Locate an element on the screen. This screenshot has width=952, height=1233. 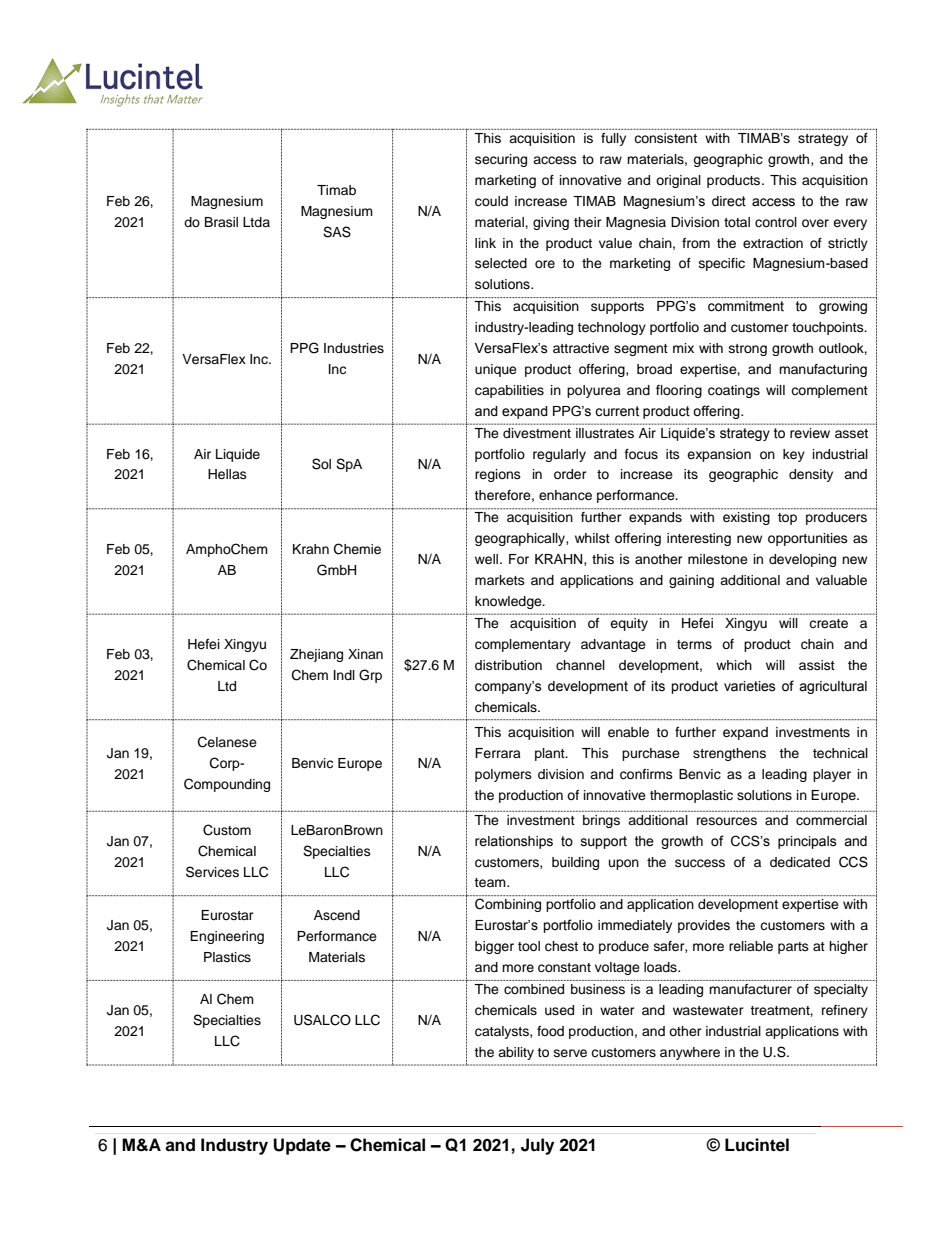
Zhejiang is located at coordinates (316, 655).
